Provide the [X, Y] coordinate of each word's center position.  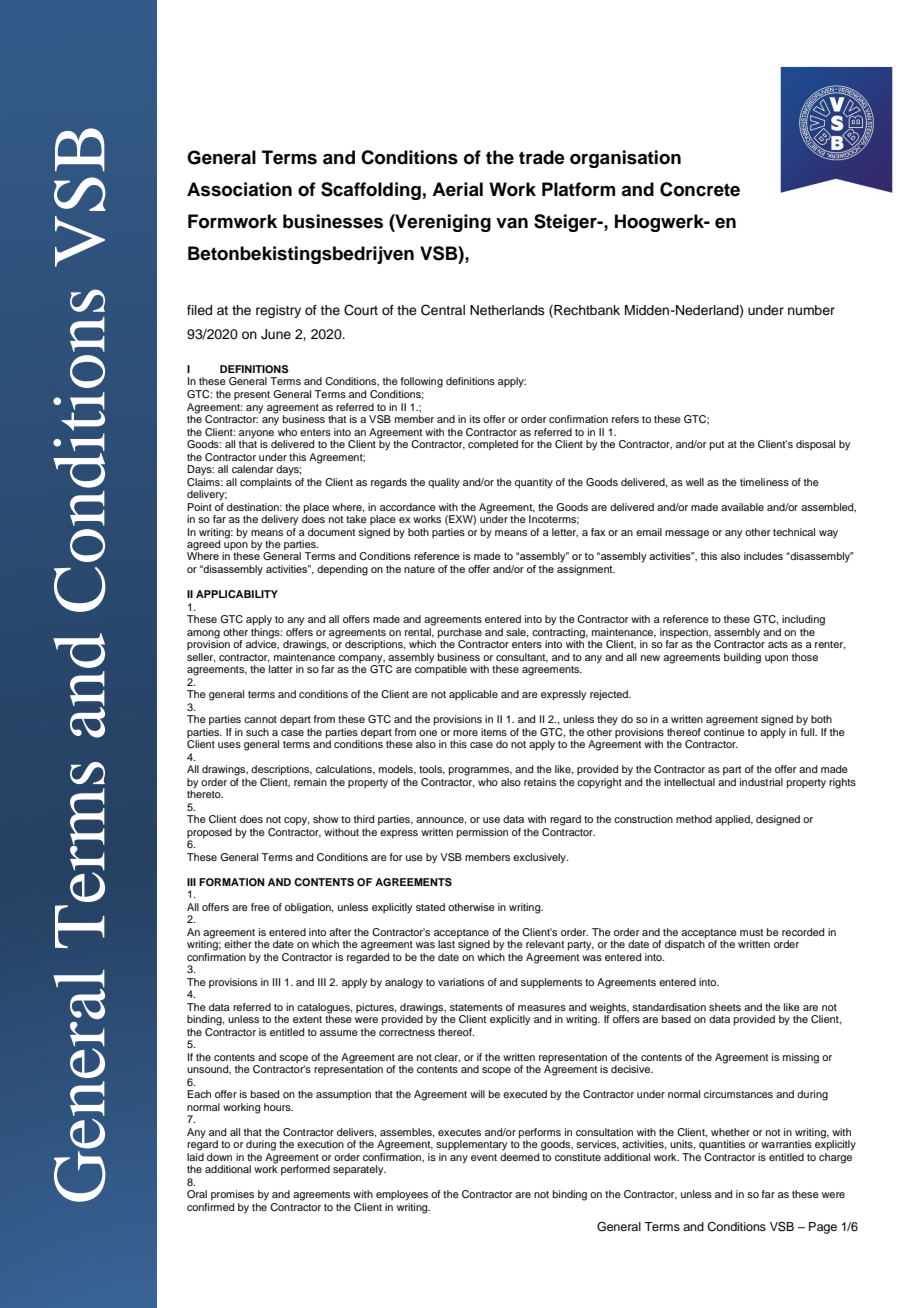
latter [281, 669]
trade [542, 157]
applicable [473, 695]
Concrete [700, 189]
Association [239, 189]
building [742, 658]
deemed [519, 1157]
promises [232, 1195]
